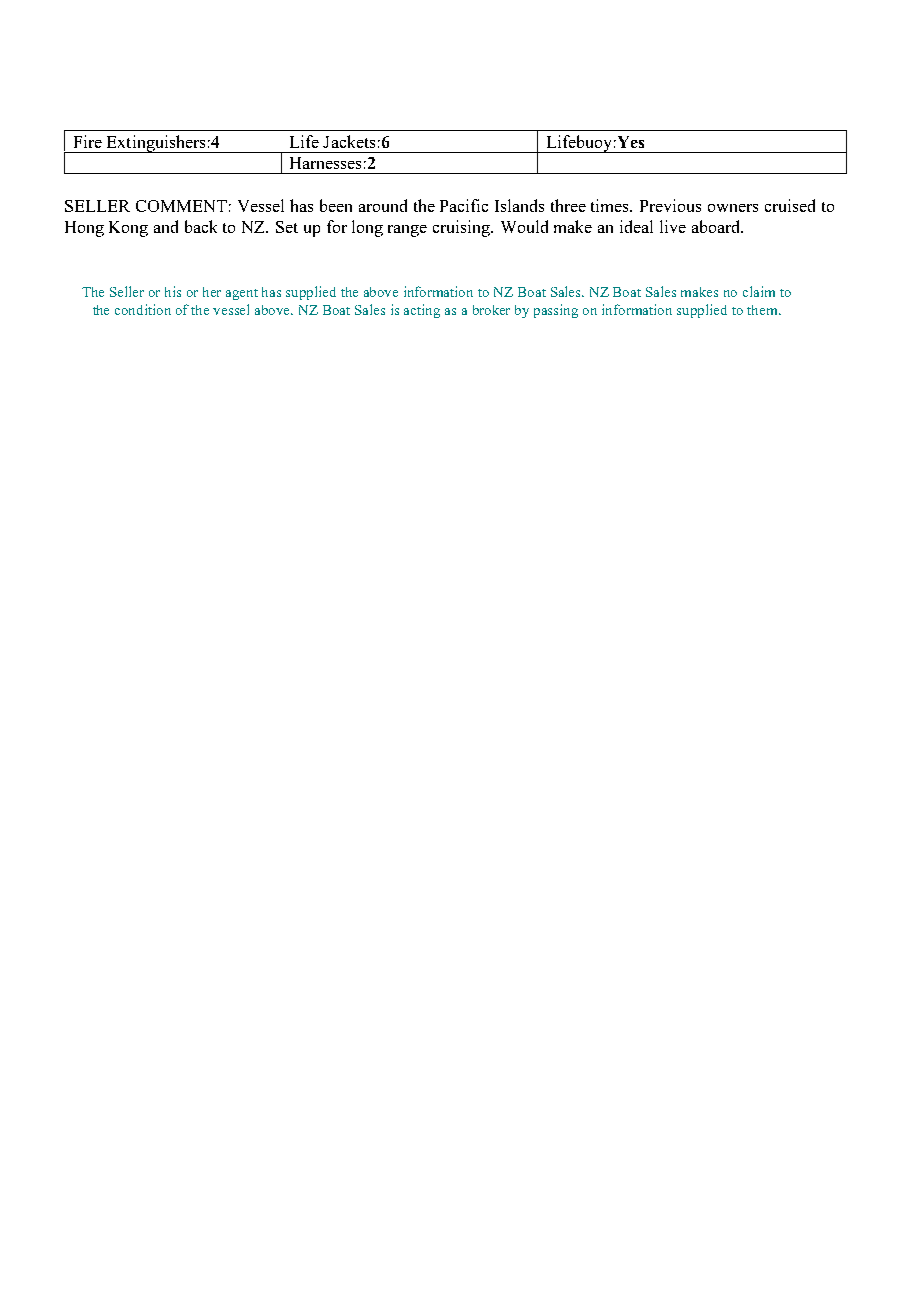 Image resolution: width=924 pixels, height=1308 pixels. What do you see at coordinates (464, 205) in the screenshot?
I see `Pacific` at bounding box center [464, 205].
